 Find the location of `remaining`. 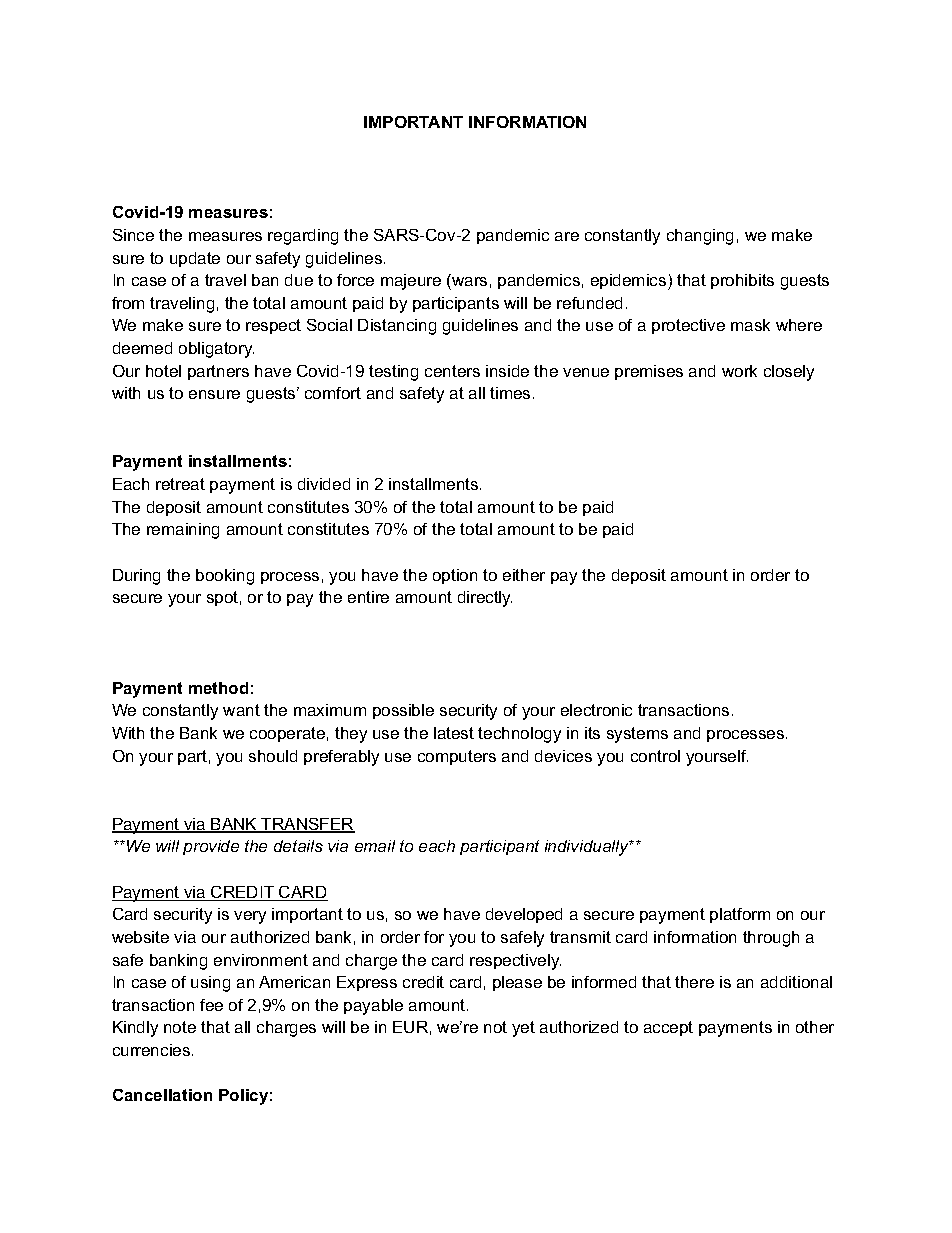

remaining is located at coordinates (183, 531).
